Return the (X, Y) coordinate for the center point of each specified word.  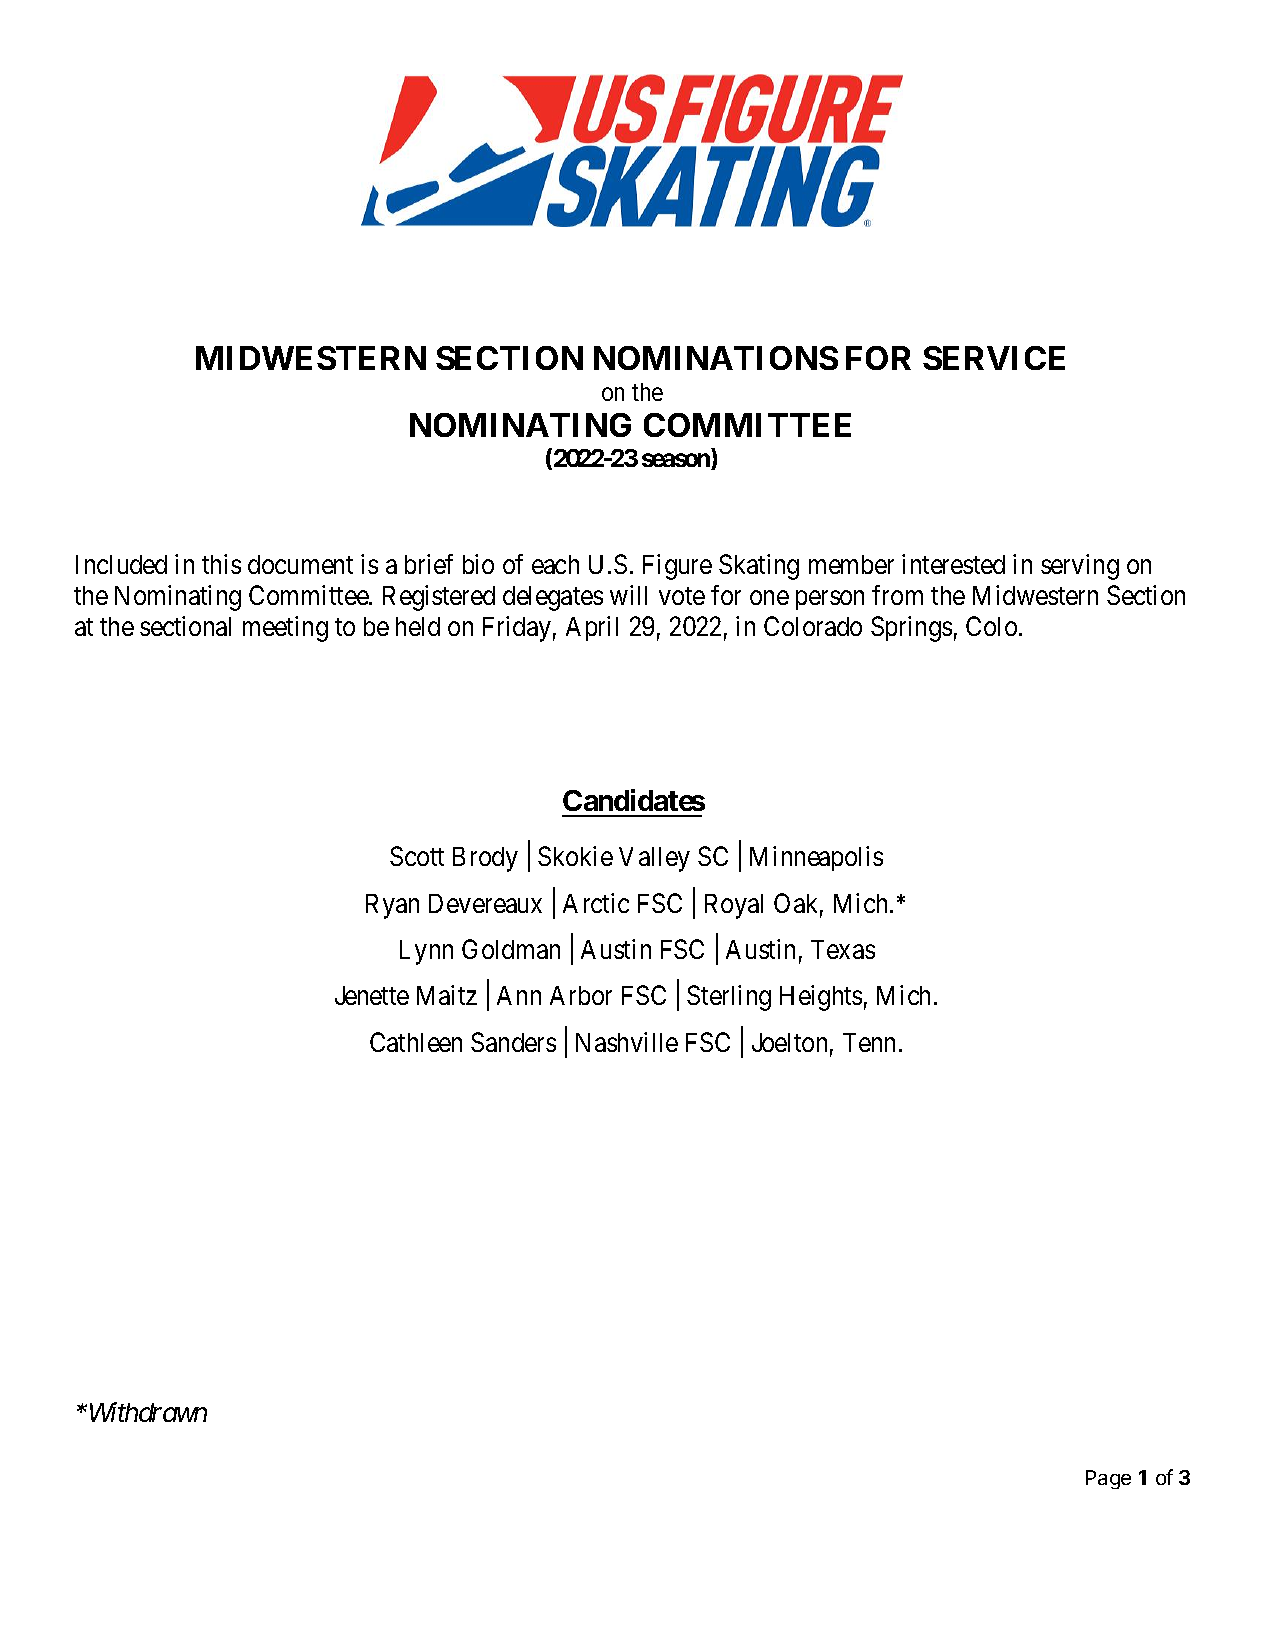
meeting (285, 629)
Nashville (627, 1042)
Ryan (392, 906)
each (555, 564)
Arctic (596, 903)
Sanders (513, 1042)
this (221, 564)
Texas (843, 949)
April (592, 628)
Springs (911, 629)
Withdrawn (148, 1412)
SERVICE (994, 358)
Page (1108, 1479)
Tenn (869, 1042)
